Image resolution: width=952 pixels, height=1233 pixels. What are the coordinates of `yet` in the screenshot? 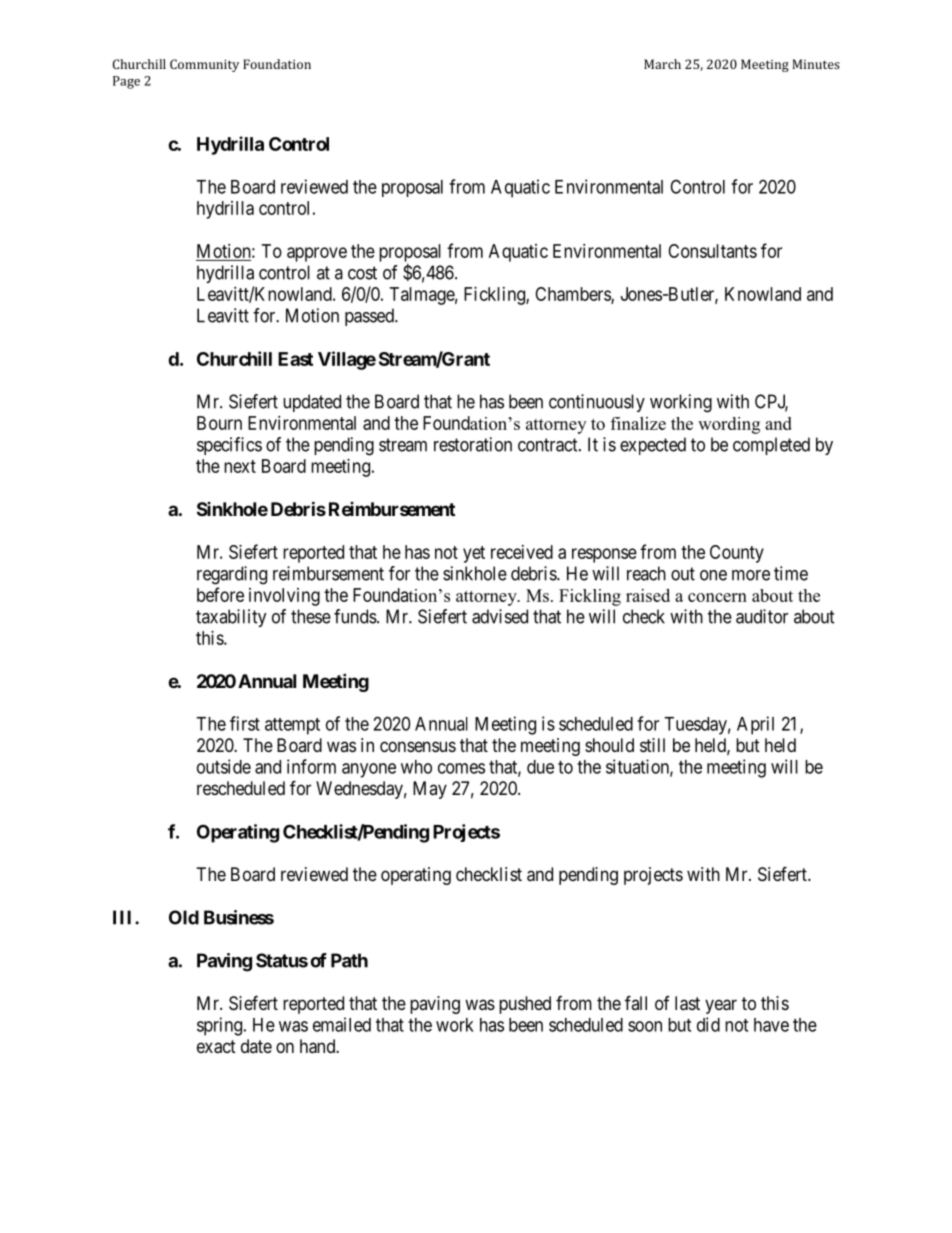 It's located at (474, 554).
